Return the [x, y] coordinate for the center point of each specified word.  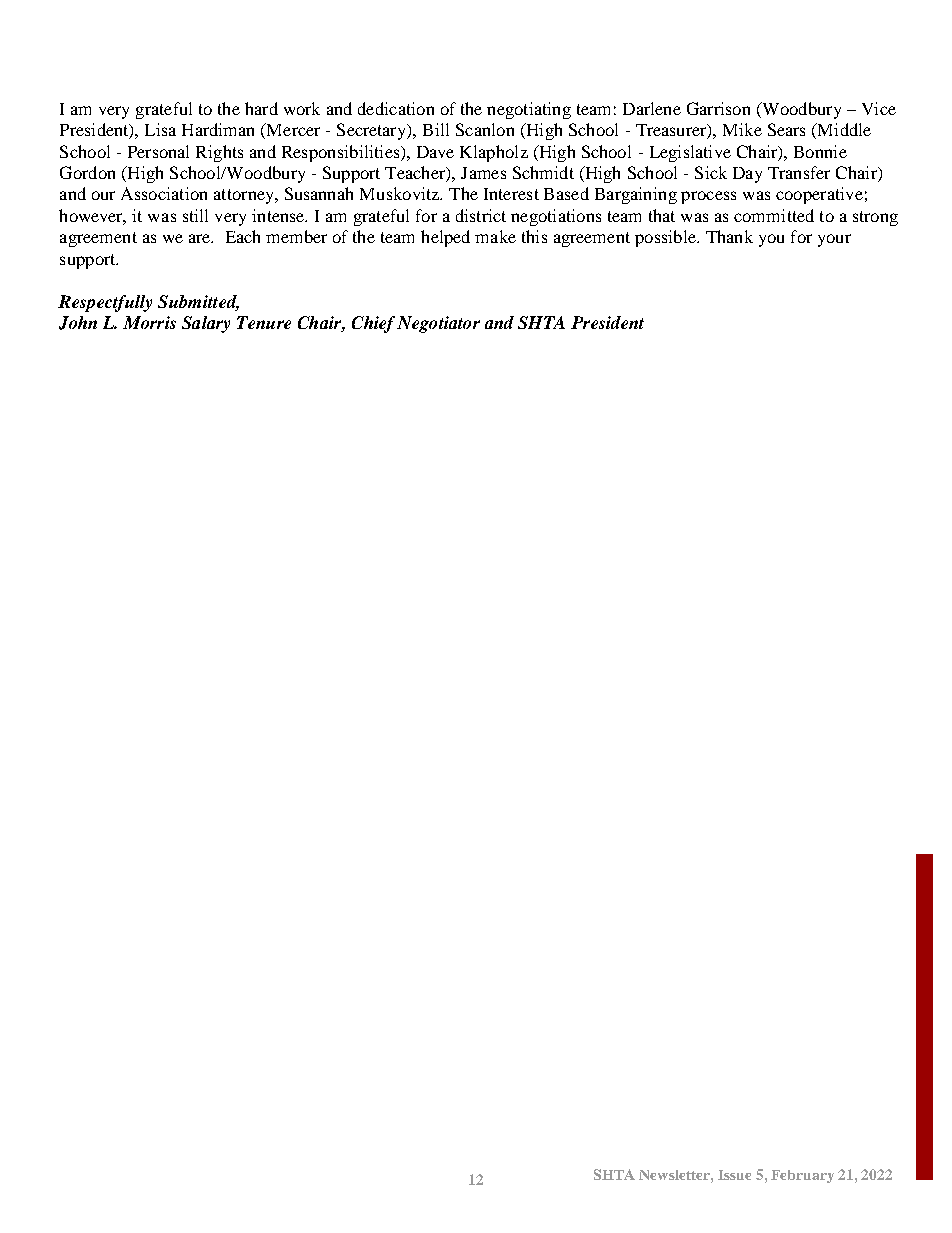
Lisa [160, 129]
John [78, 323]
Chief [373, 324]
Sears [786, 129]
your [834, 240]
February [802, 1176]
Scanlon [485, 129]
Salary [206, 324]
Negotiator [438, 324]
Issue [734, 1175]
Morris [149, 322]
